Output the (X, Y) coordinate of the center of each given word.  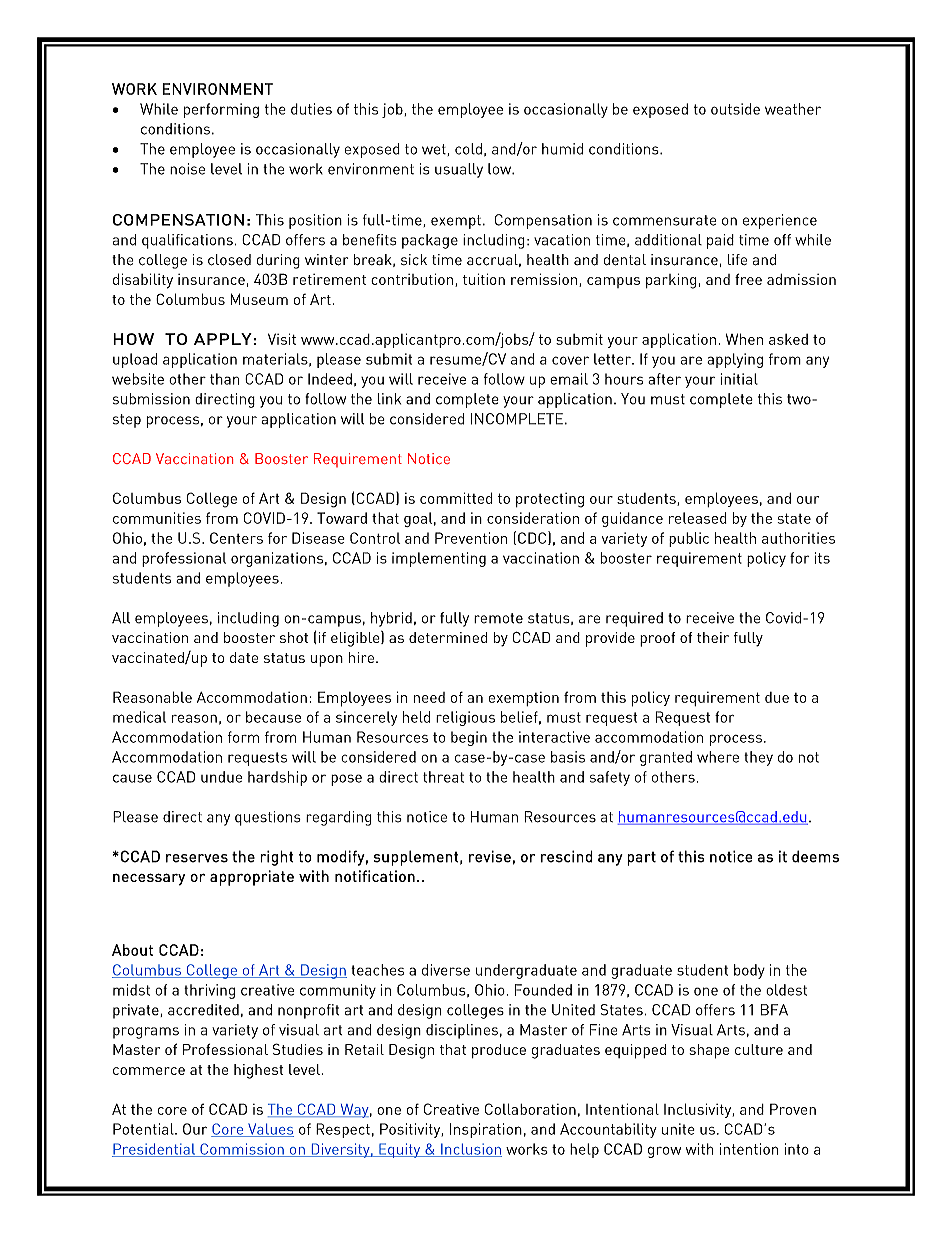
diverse (446, 970)
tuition (484, 279)
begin (469, 738)
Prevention (471, 538)
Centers (236, 538)
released (698, 518)
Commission (242, 1150)
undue (221, 777)
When (744, 339)
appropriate (252, 878)
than (225, 379)
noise (187, 169)
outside (735, 109)
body (749, 971)
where (718, 757)
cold (468, 149)
